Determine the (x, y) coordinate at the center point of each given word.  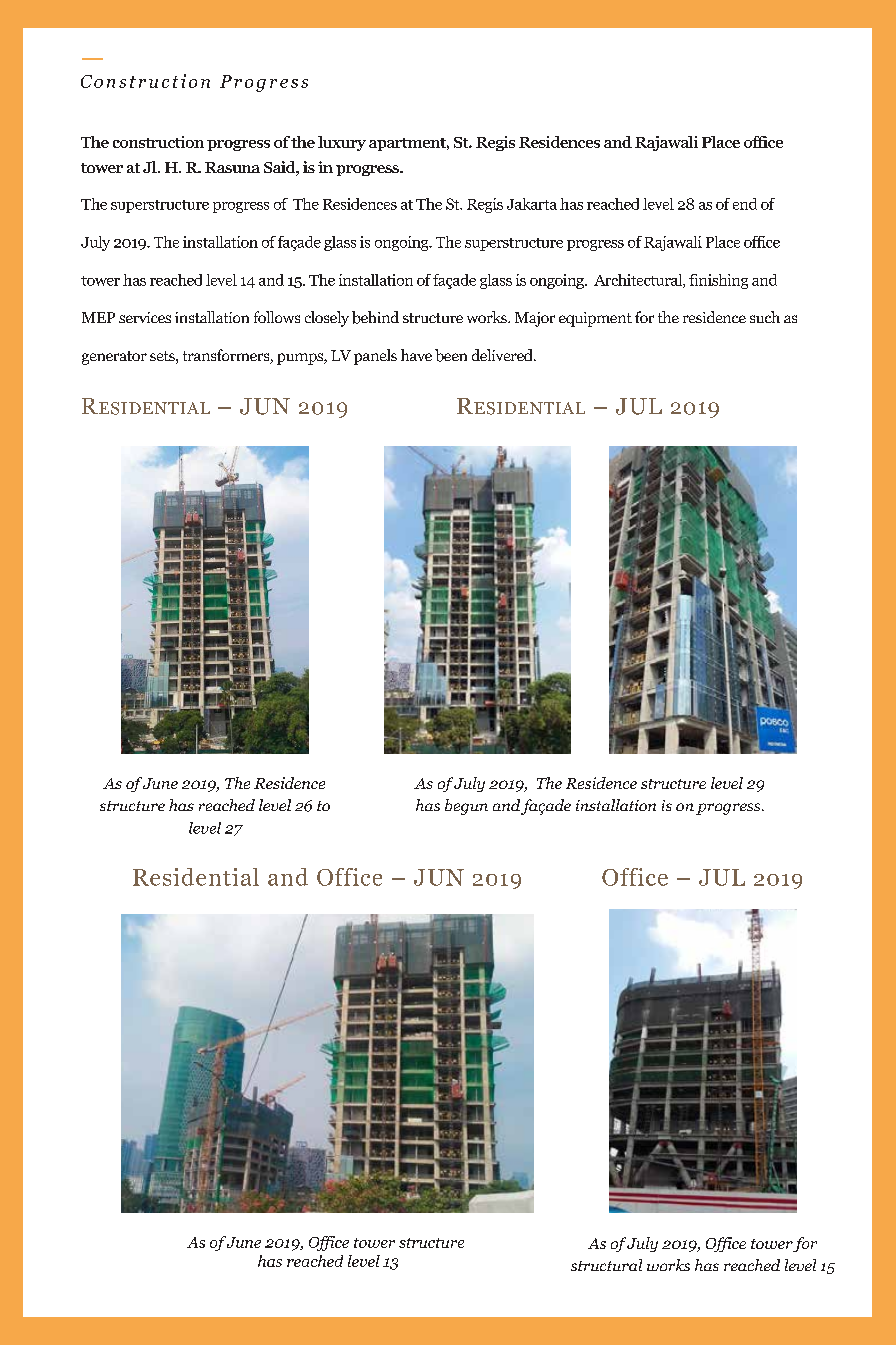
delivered (503, 355)
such (765, 317)
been (451, 355)
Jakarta (532, 204)
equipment (595, 319)
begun (466, 807)
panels (375, 357)
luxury (342, 143)
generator (114, 358)
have (416, 355)
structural (606, 1265)
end (745, 204)
